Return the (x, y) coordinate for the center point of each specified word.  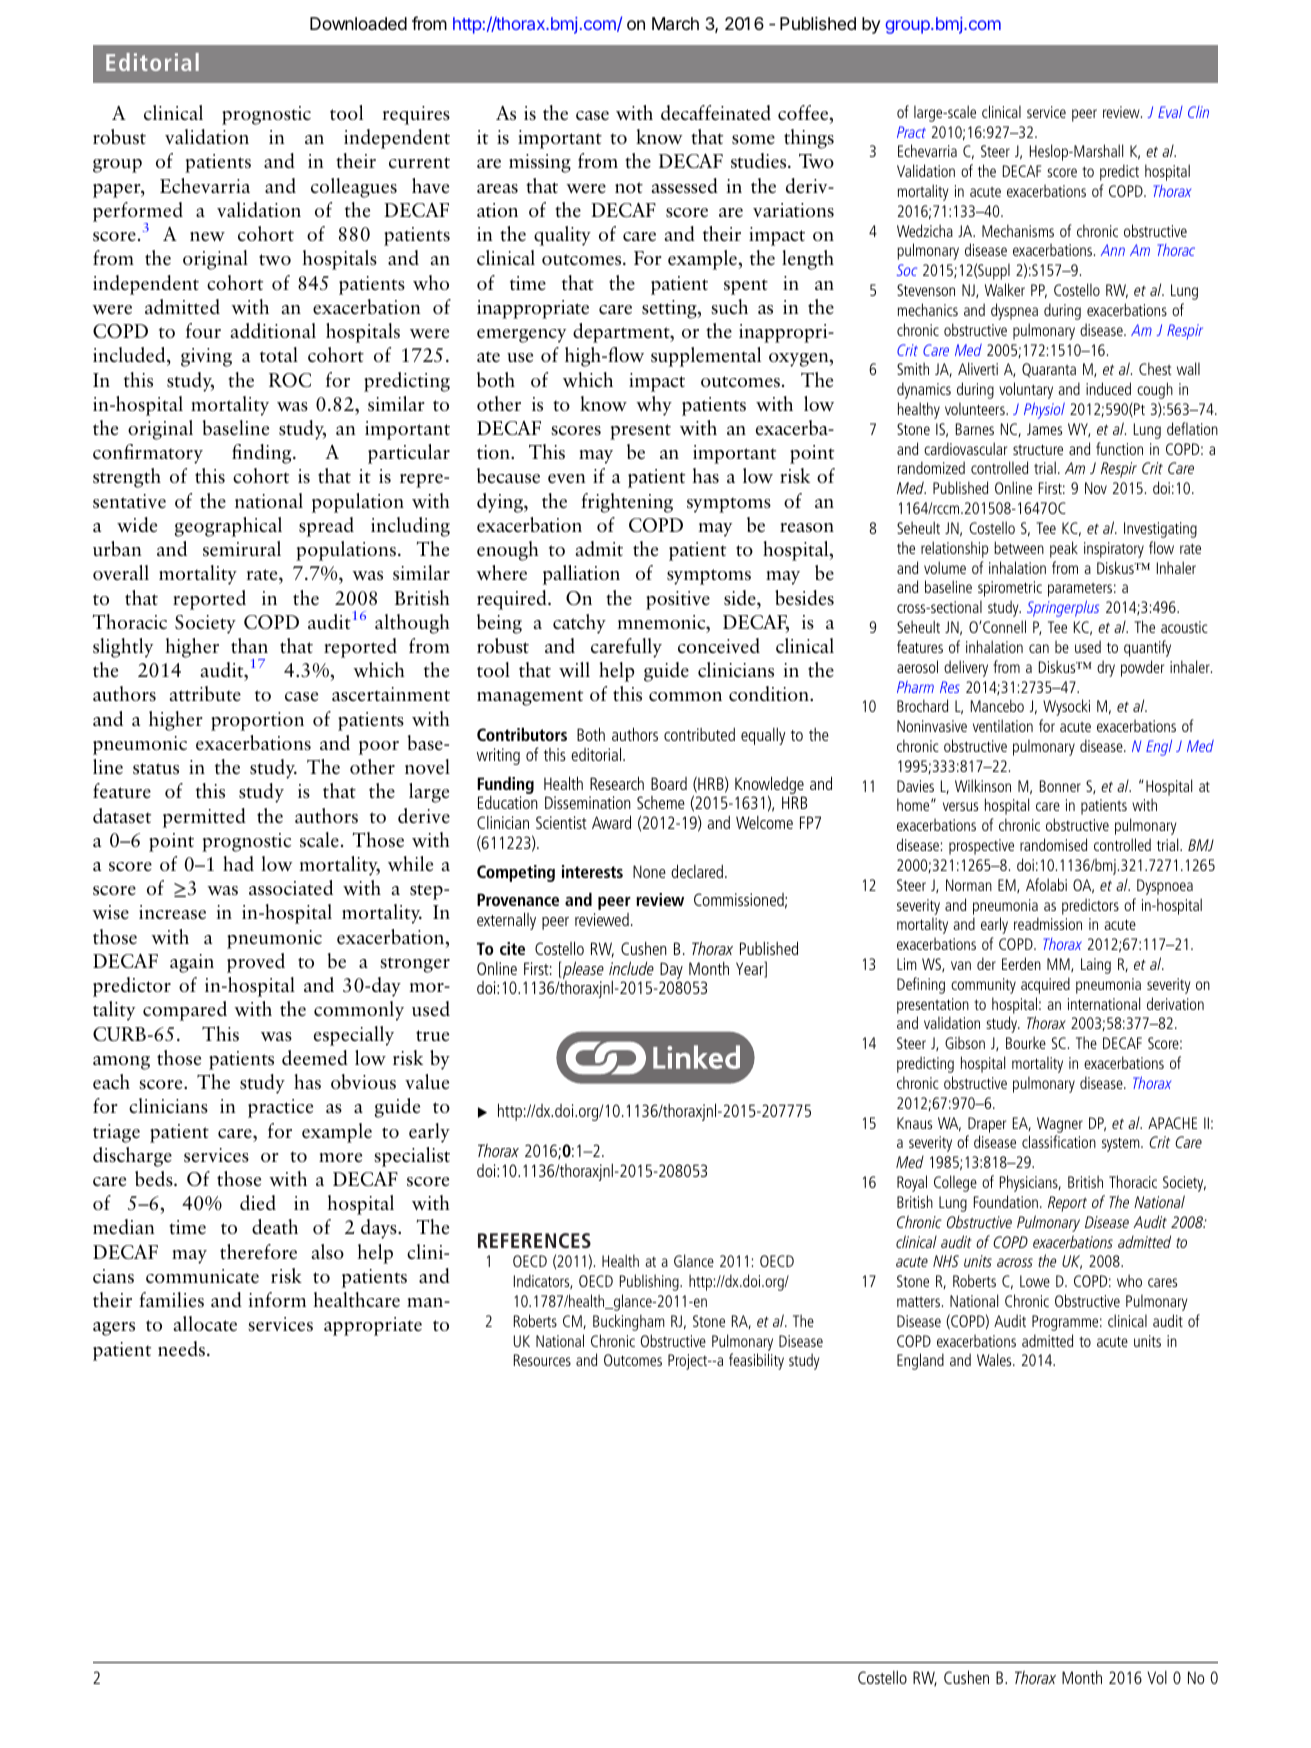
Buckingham (629, 1322)
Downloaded (358, 23)
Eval (1170, 112)
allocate (205, 1323)
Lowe (1035, 1281)
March (675, 24)
